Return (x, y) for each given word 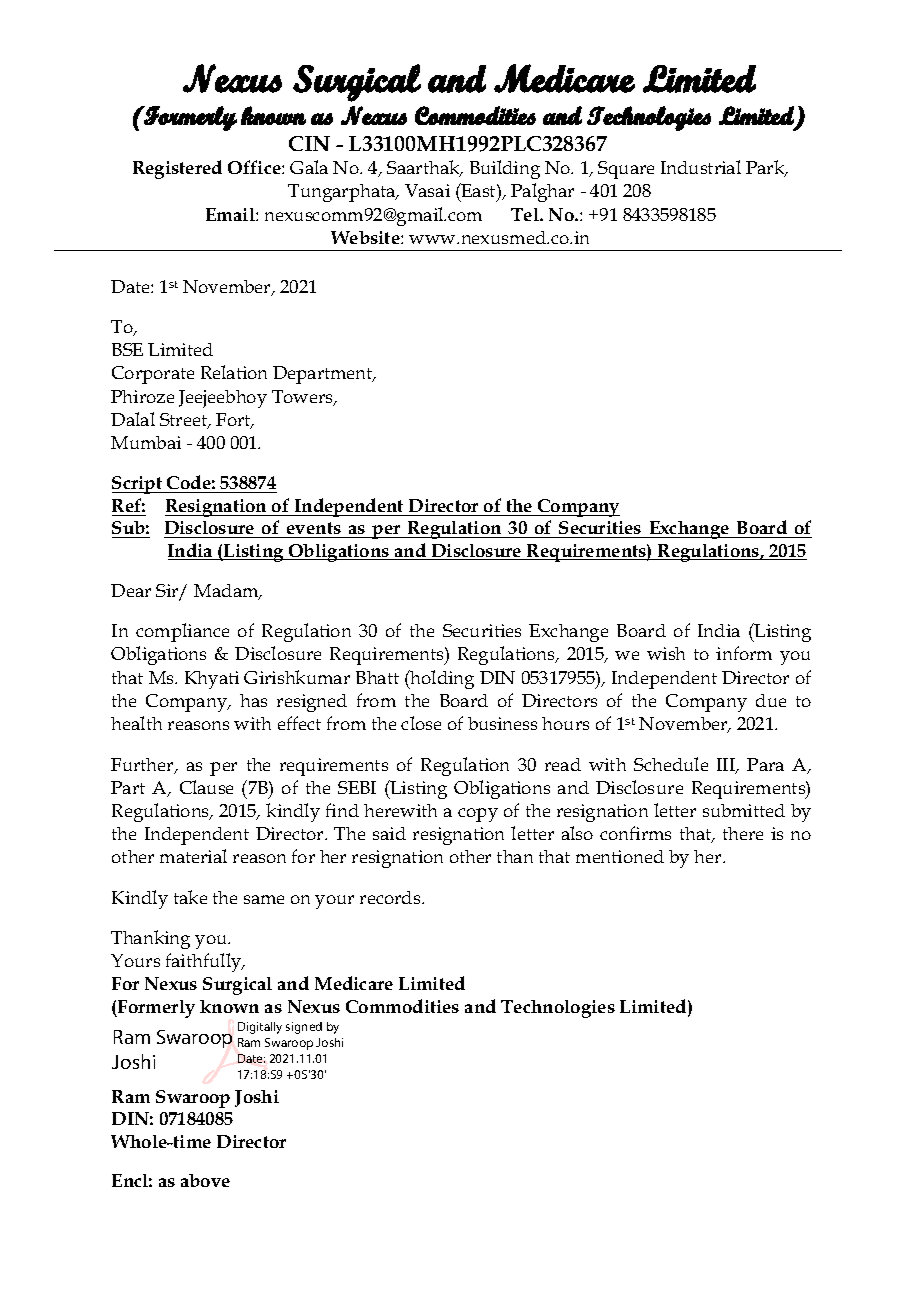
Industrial (701, 167)
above (205, 1180)
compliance (182, 632)
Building (505, 169)
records (391, 897)
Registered (177, 169)
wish (666, 653)
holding (441, 679)
